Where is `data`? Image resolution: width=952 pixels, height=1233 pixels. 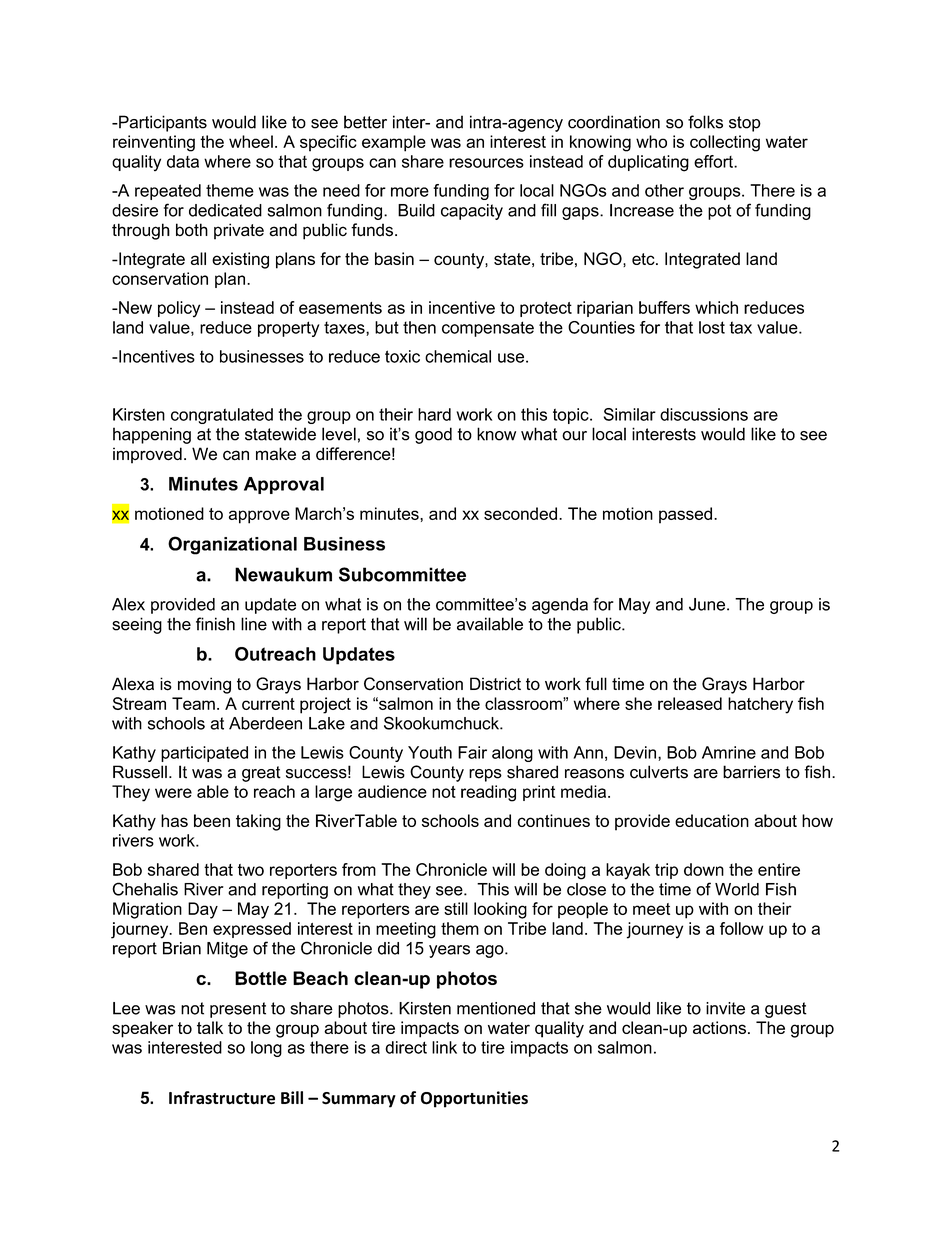
data is located at coordinates (183, 161).
